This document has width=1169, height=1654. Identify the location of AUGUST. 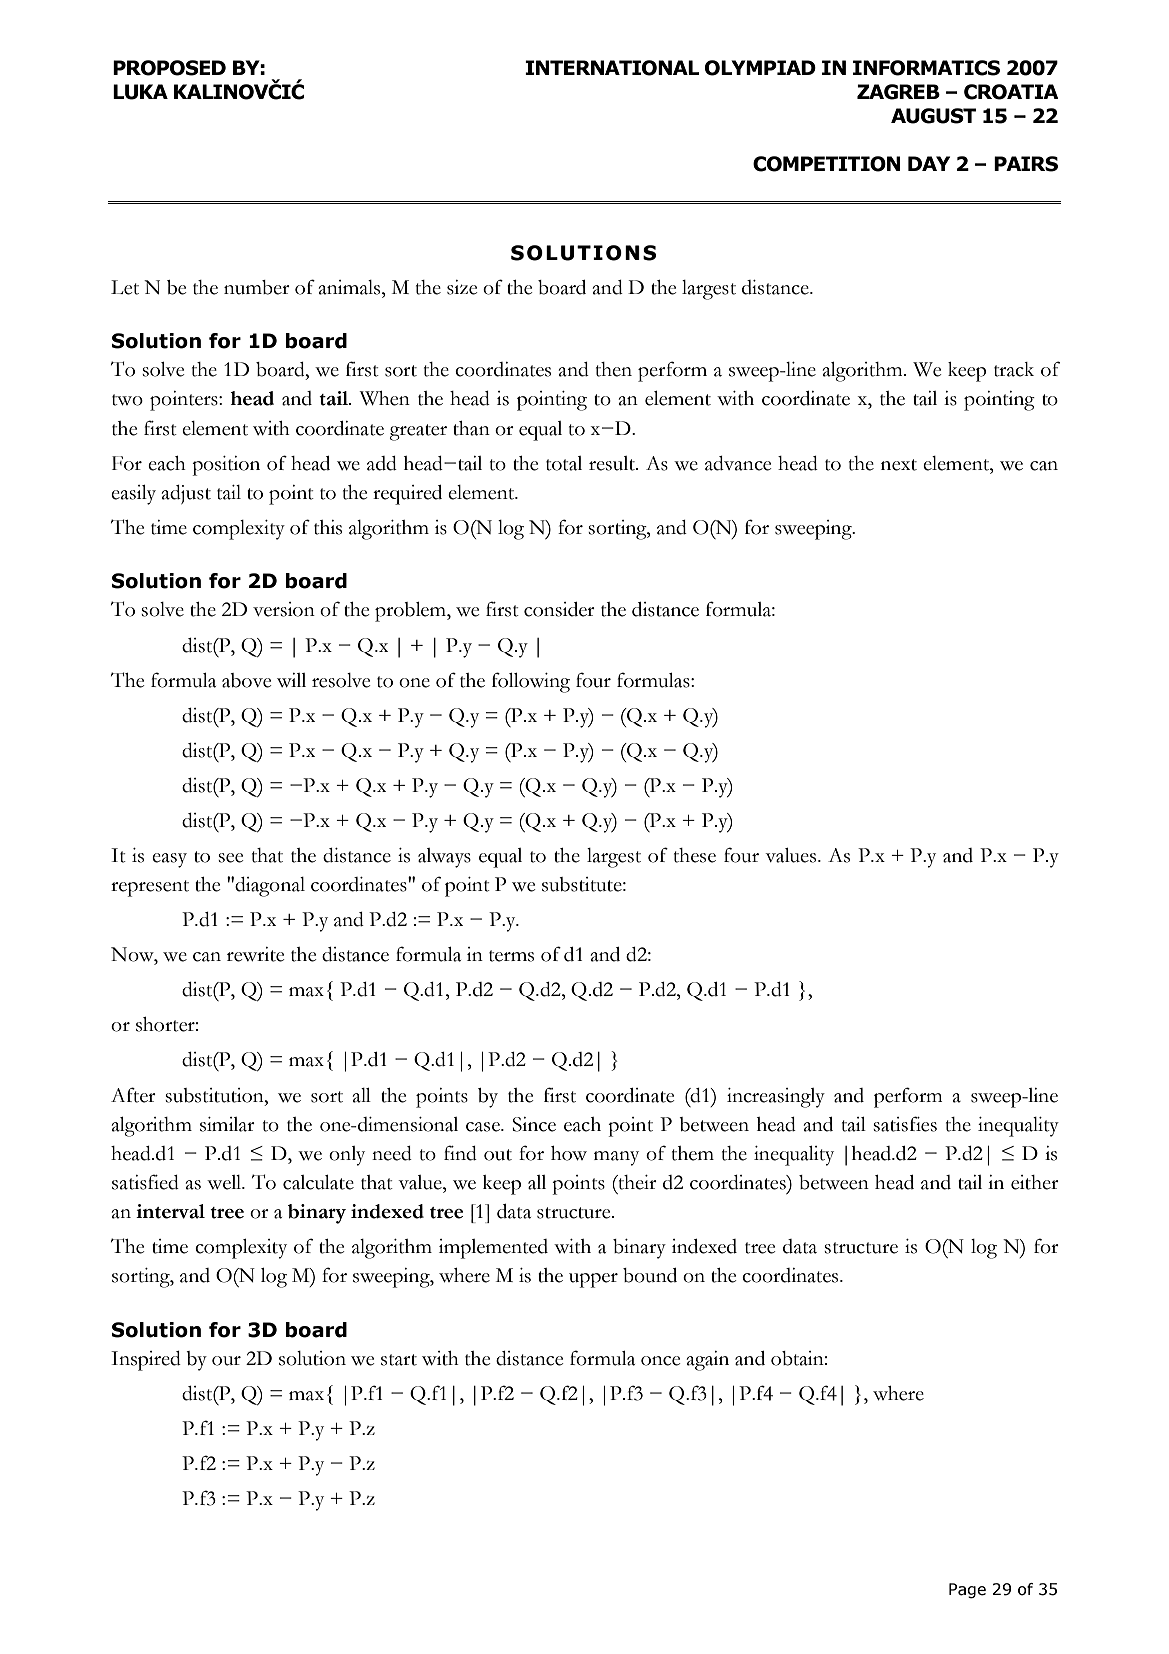
(933, 116).
